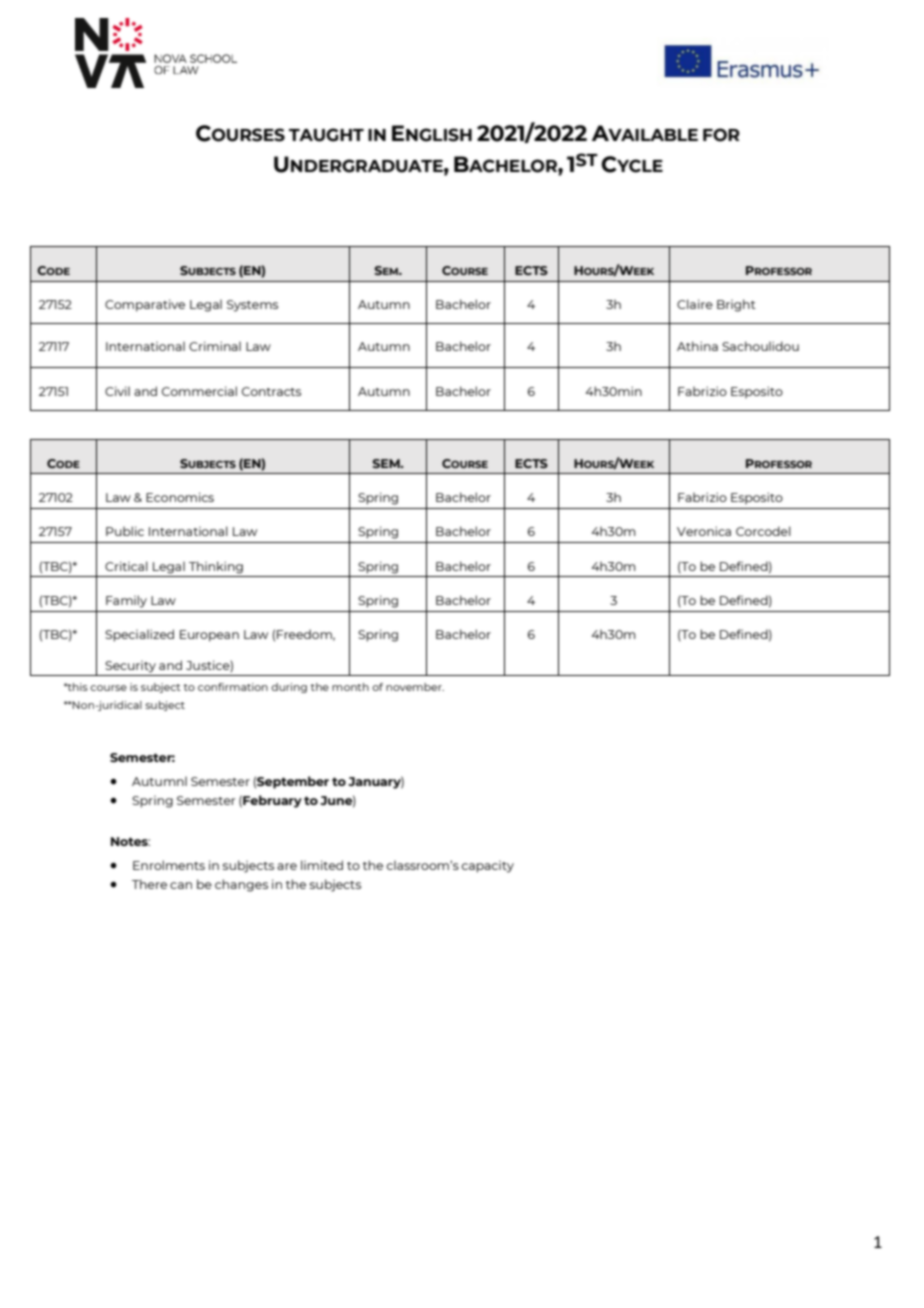 The height and width of the screenshot is (1308, 924). Describe the element at coordinates (721, 135) in the screenshot. I see `FOR` at that location.
